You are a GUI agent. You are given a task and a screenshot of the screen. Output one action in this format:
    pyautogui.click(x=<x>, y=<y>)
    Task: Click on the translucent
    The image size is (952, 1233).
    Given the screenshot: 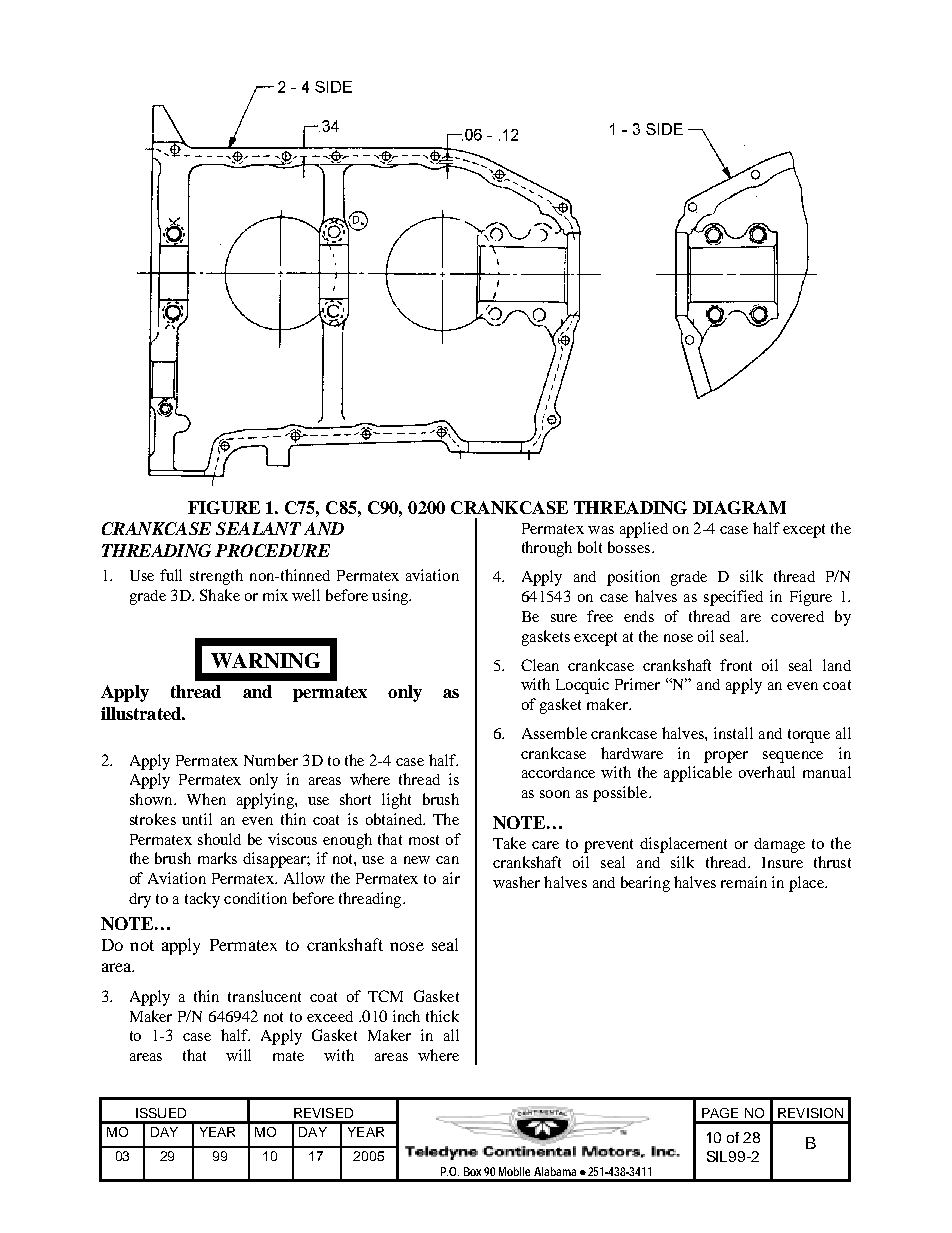 What is the action you would take?
    pyautogui.click(x=264, y=996)
